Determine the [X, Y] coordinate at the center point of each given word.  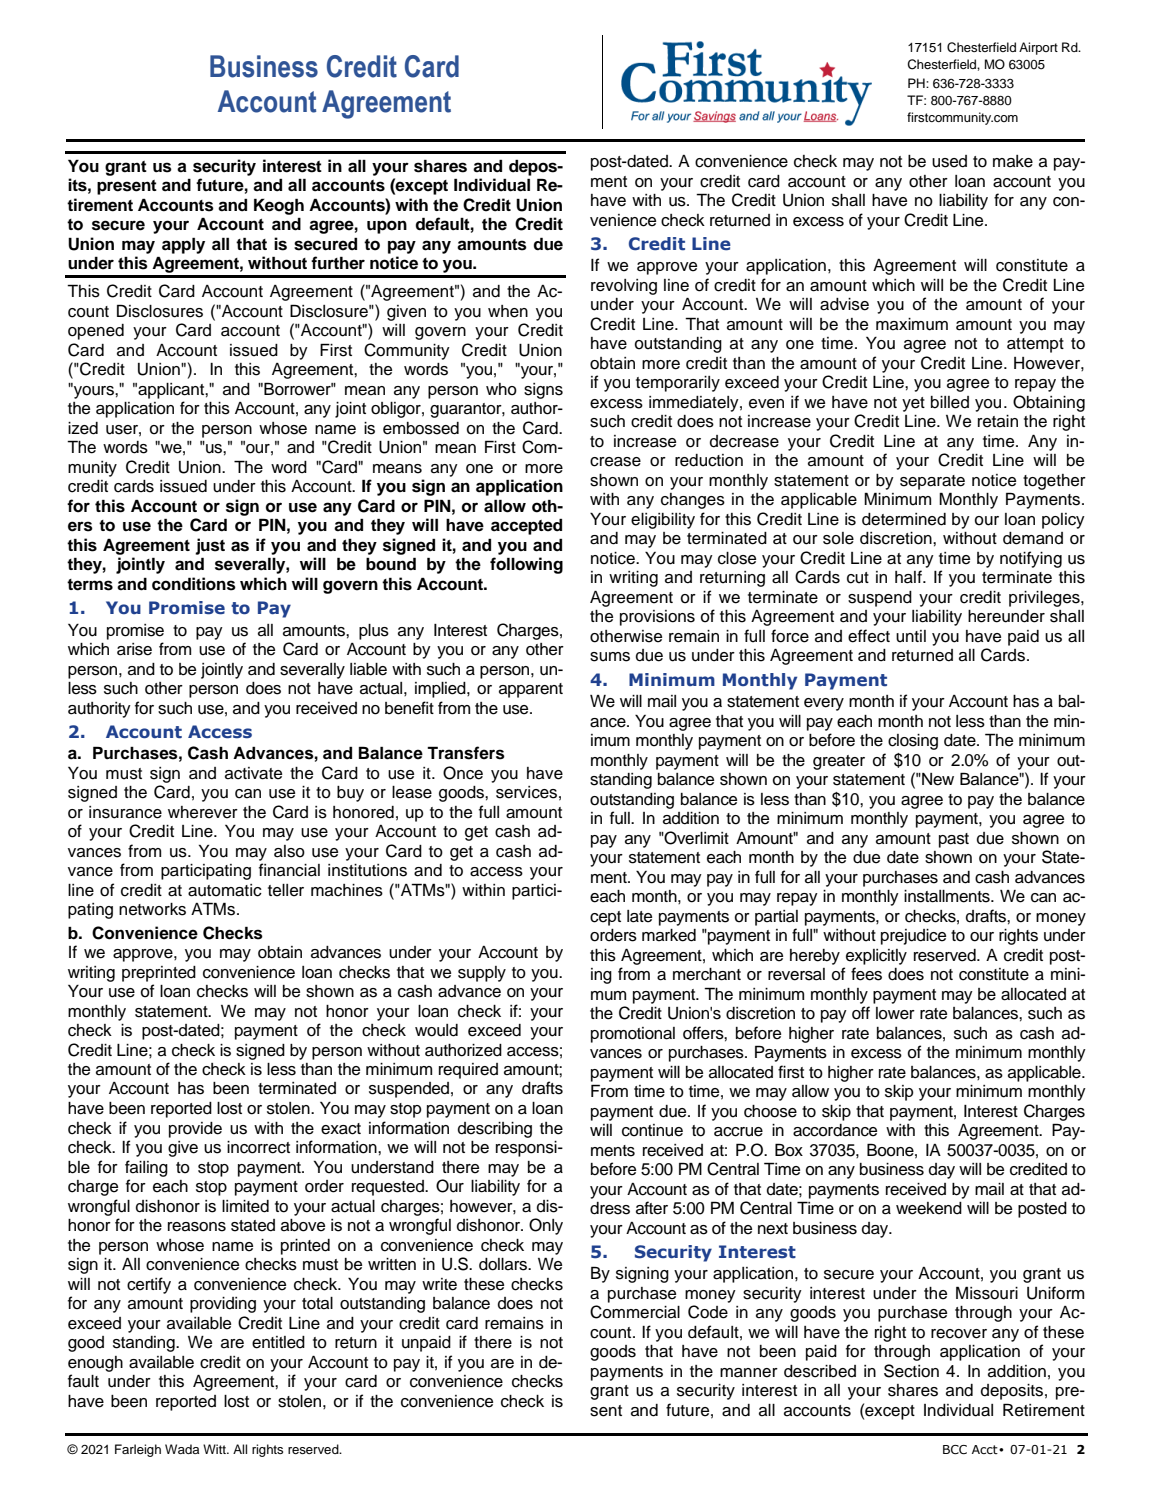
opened [96, 332]
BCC [955, 1449]
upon [387, 227]
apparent [531, 690]
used [949, 161]
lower [895, 1013]
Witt [215, 1449]
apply [183, 245]
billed [950, 402]
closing [913, 742]
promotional [633, 1035]
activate [253, 773]
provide [195, 1130]
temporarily [678, 384]
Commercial [635, 1312]
